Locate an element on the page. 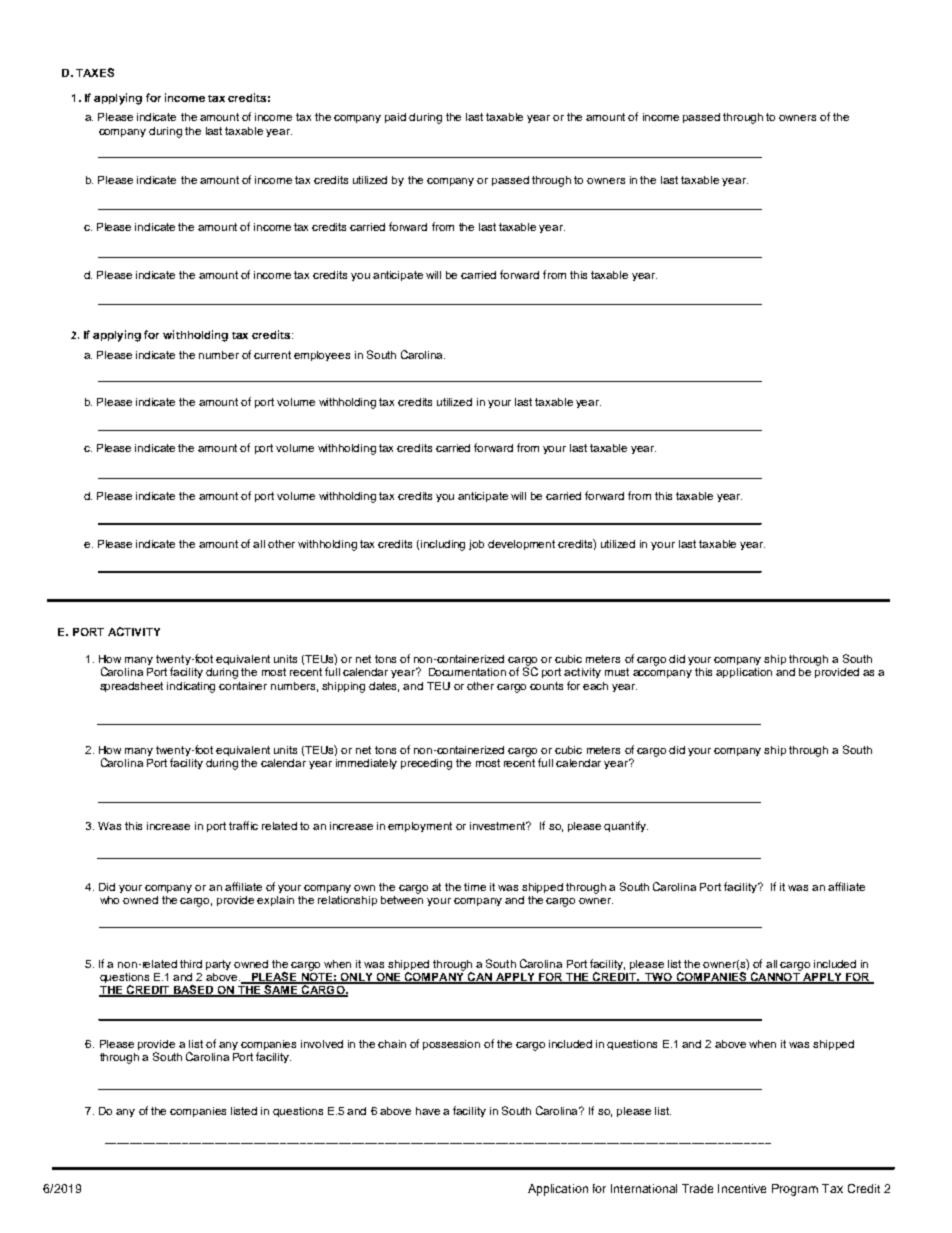 The width and height of the document is (952, 1233). Trade is located at coordinates (697, 1188).
